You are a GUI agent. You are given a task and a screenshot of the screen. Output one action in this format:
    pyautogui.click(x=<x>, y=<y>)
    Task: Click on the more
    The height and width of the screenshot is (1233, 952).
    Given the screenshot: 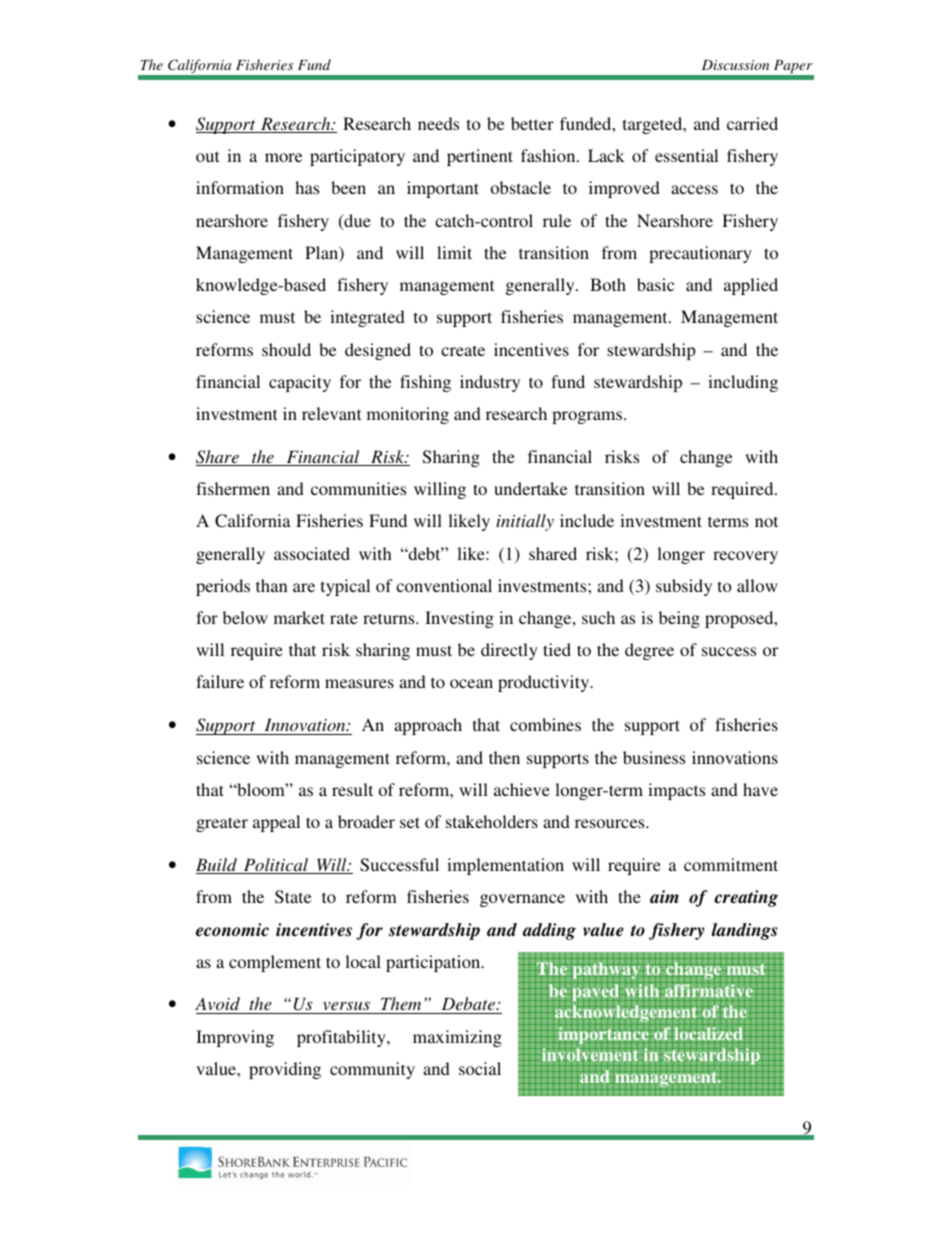 What is the action you would take?
    pyautogui.click(x=283, y=157)
